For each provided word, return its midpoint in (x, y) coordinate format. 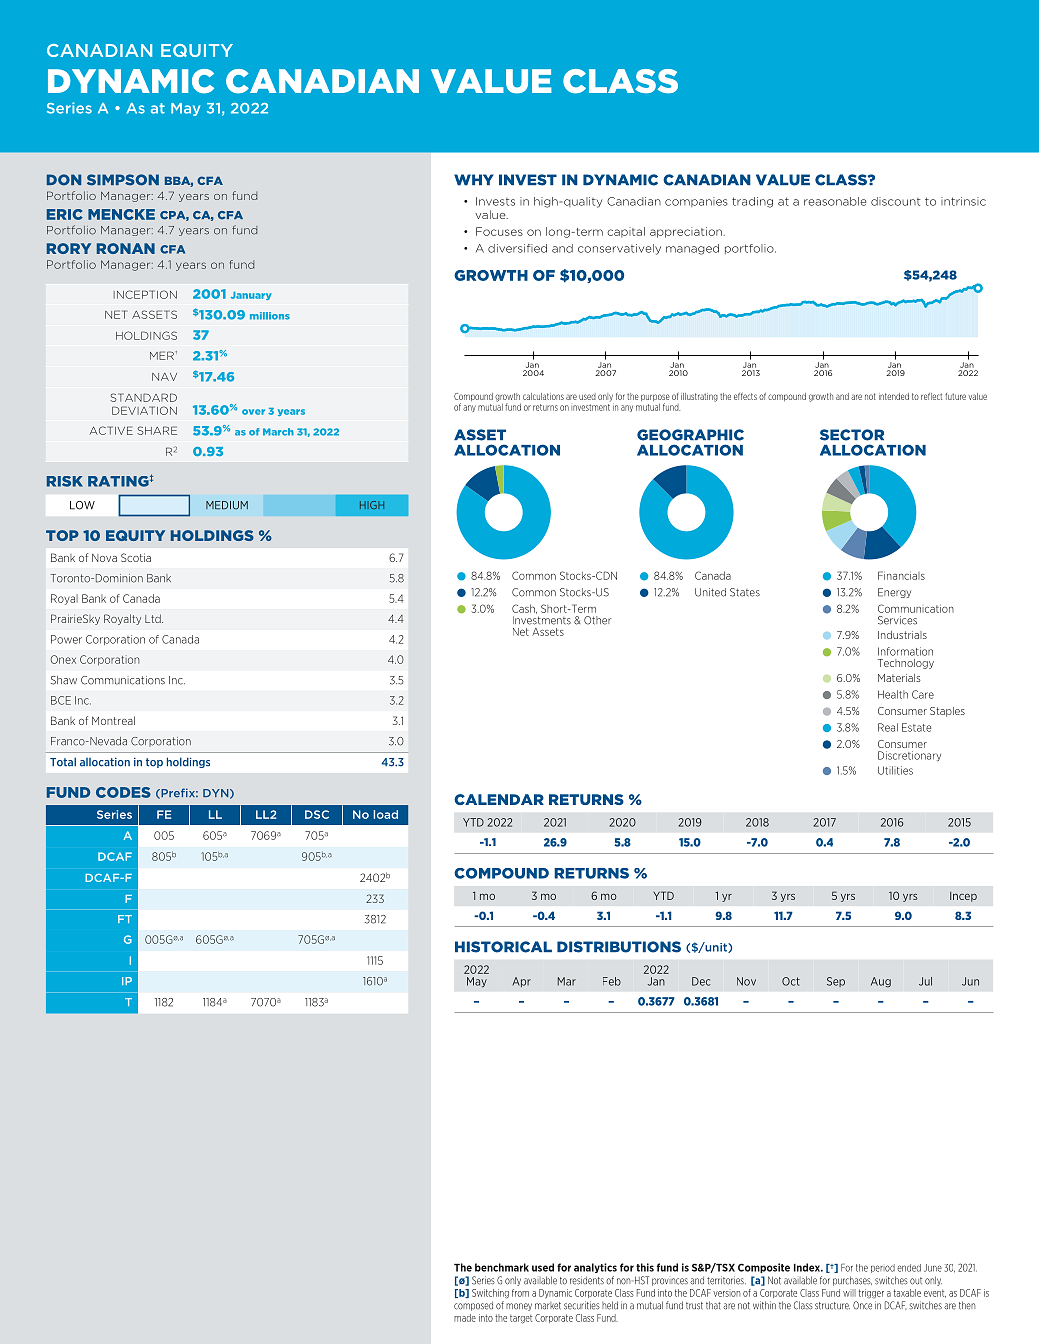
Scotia (136, 557)
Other (597, 620)
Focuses (499, 231)
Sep (836, 982)
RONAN (126, 248)
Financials (901, 575)
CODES (123, 792)
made (465, 1318)
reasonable (835, 201)
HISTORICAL (503, 947)
